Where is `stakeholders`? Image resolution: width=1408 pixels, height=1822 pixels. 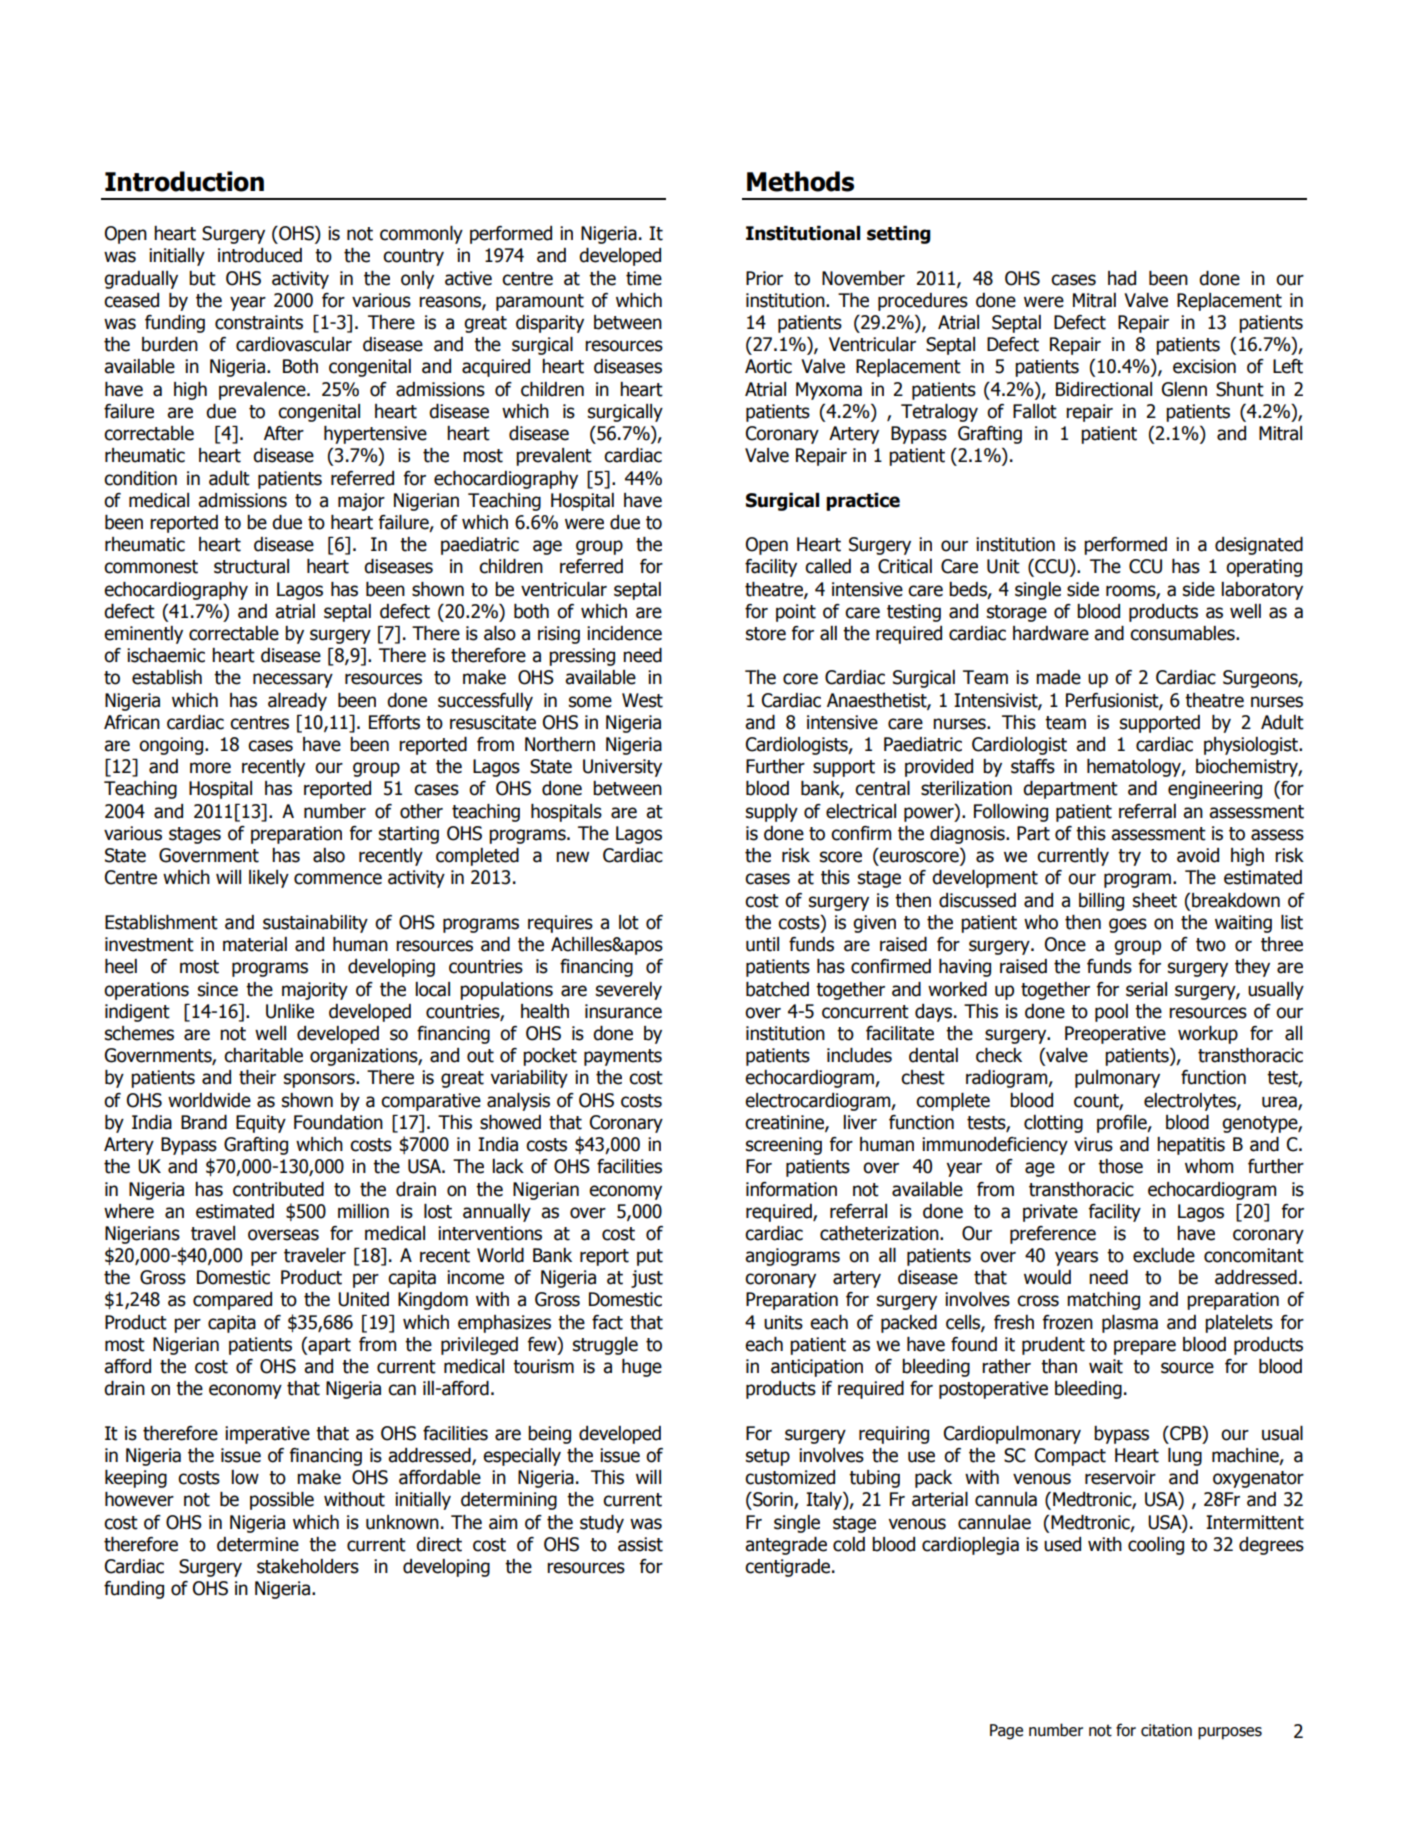 stakeholders is located at coordinates (308, 1566).
